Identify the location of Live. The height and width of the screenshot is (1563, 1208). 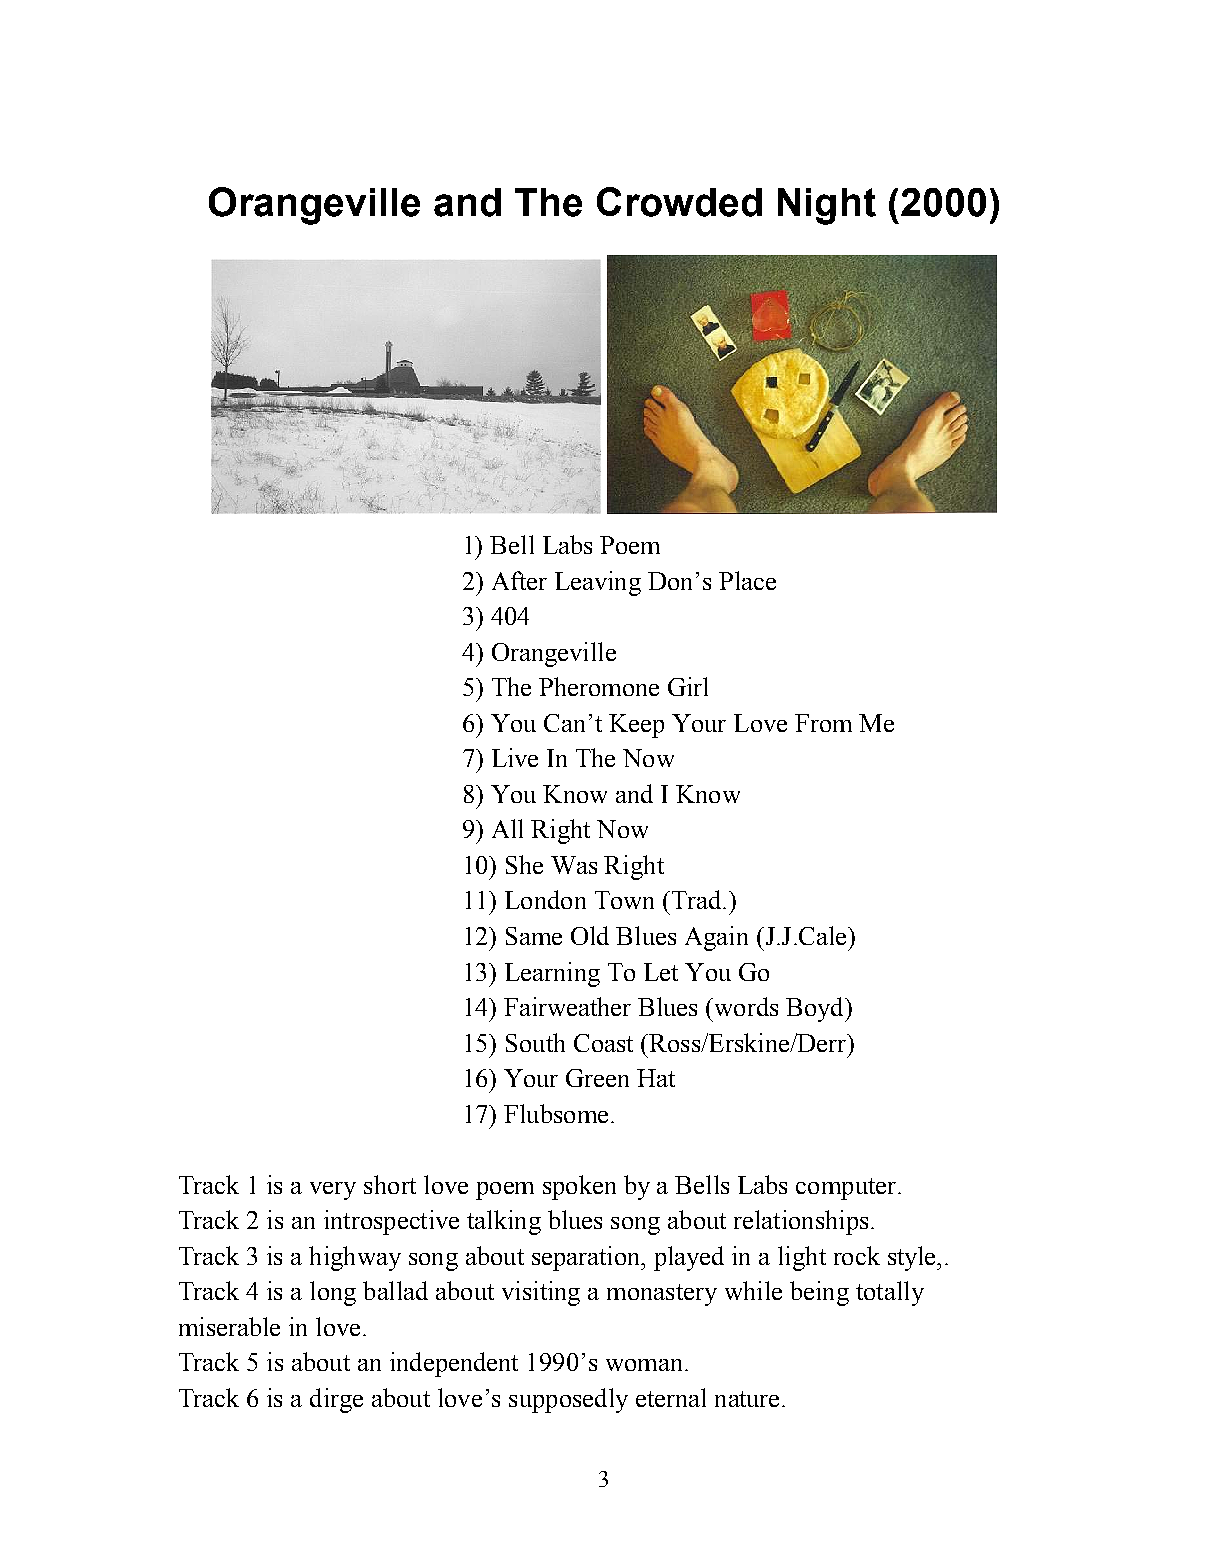
(515, 757).
